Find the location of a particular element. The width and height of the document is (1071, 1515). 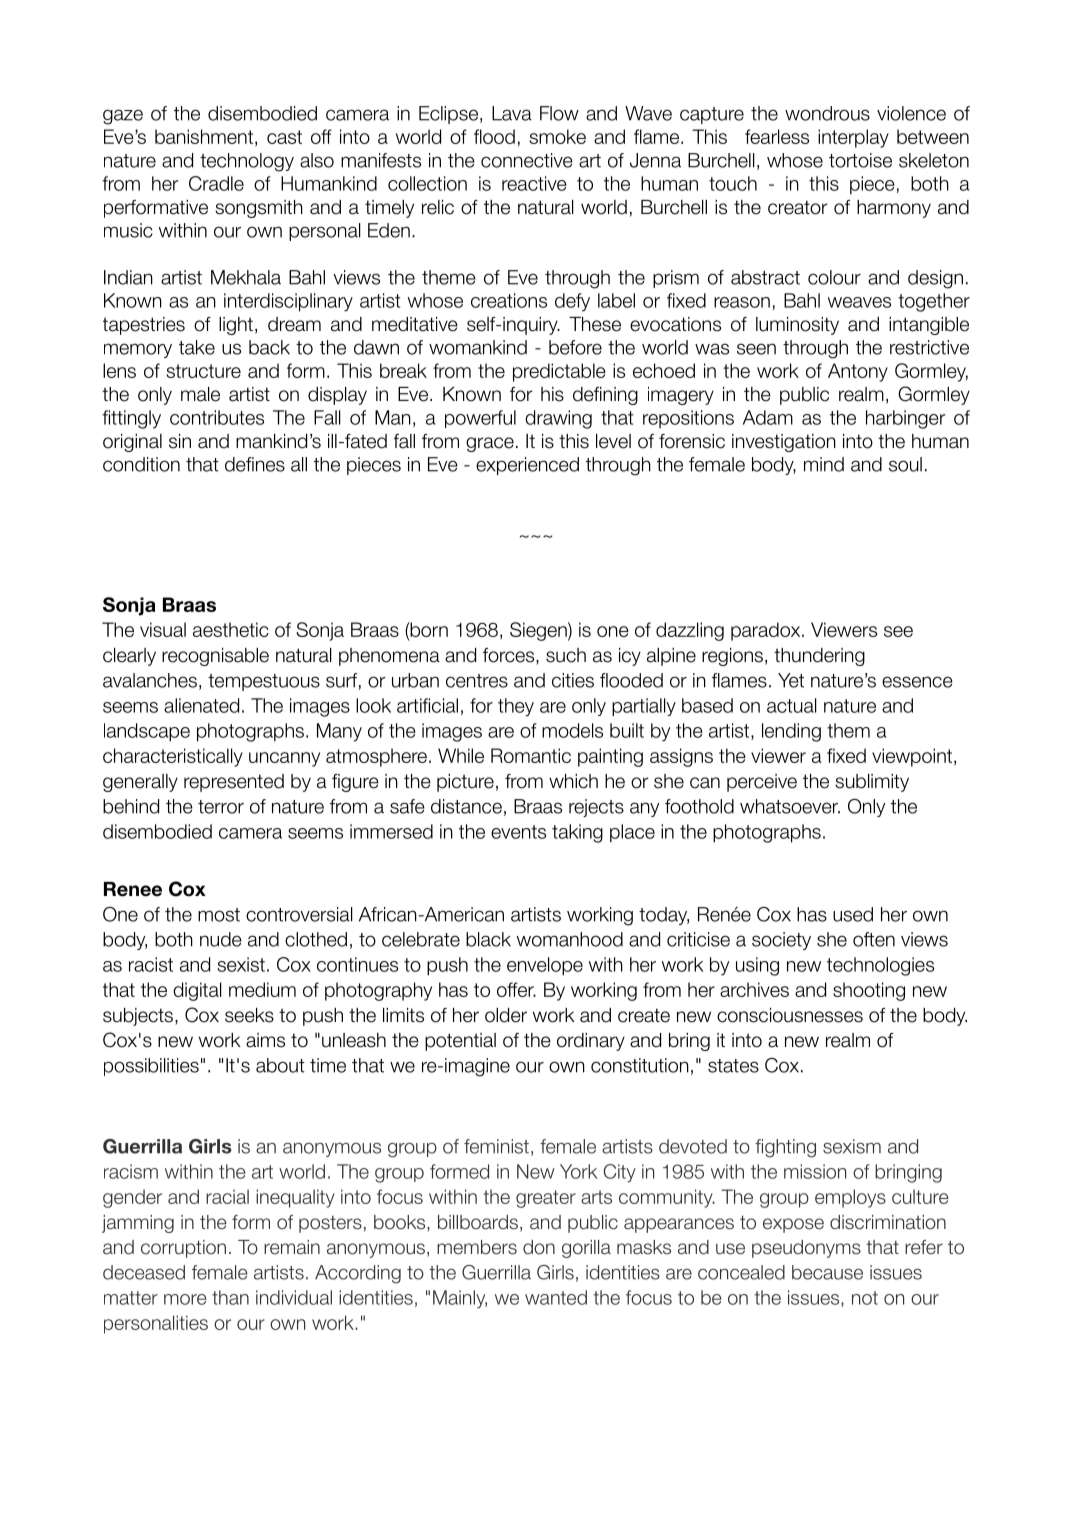

corruption is located at coordinates (183, 1249).
